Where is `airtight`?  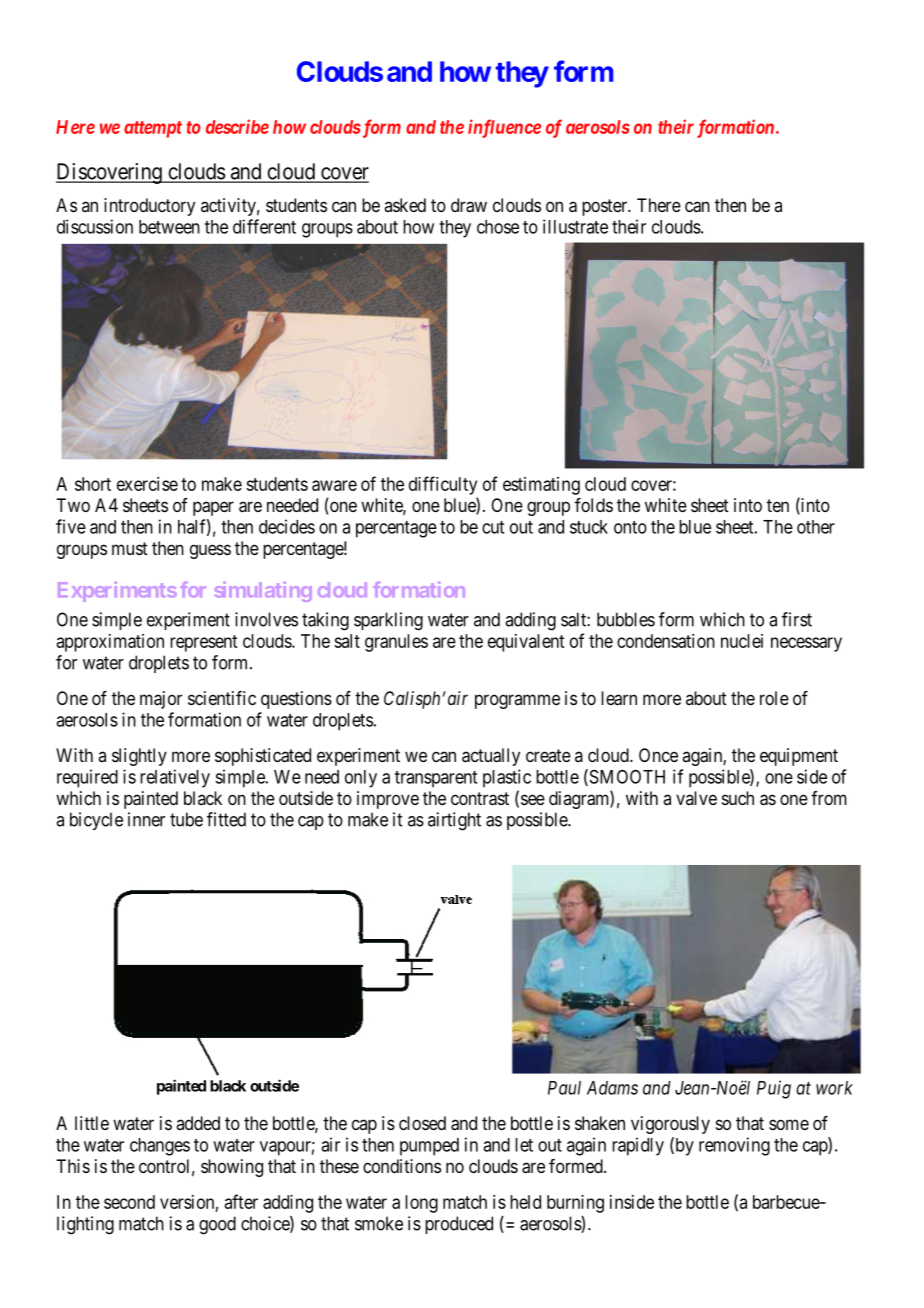
airtight is located at coordinates (454, 821).
